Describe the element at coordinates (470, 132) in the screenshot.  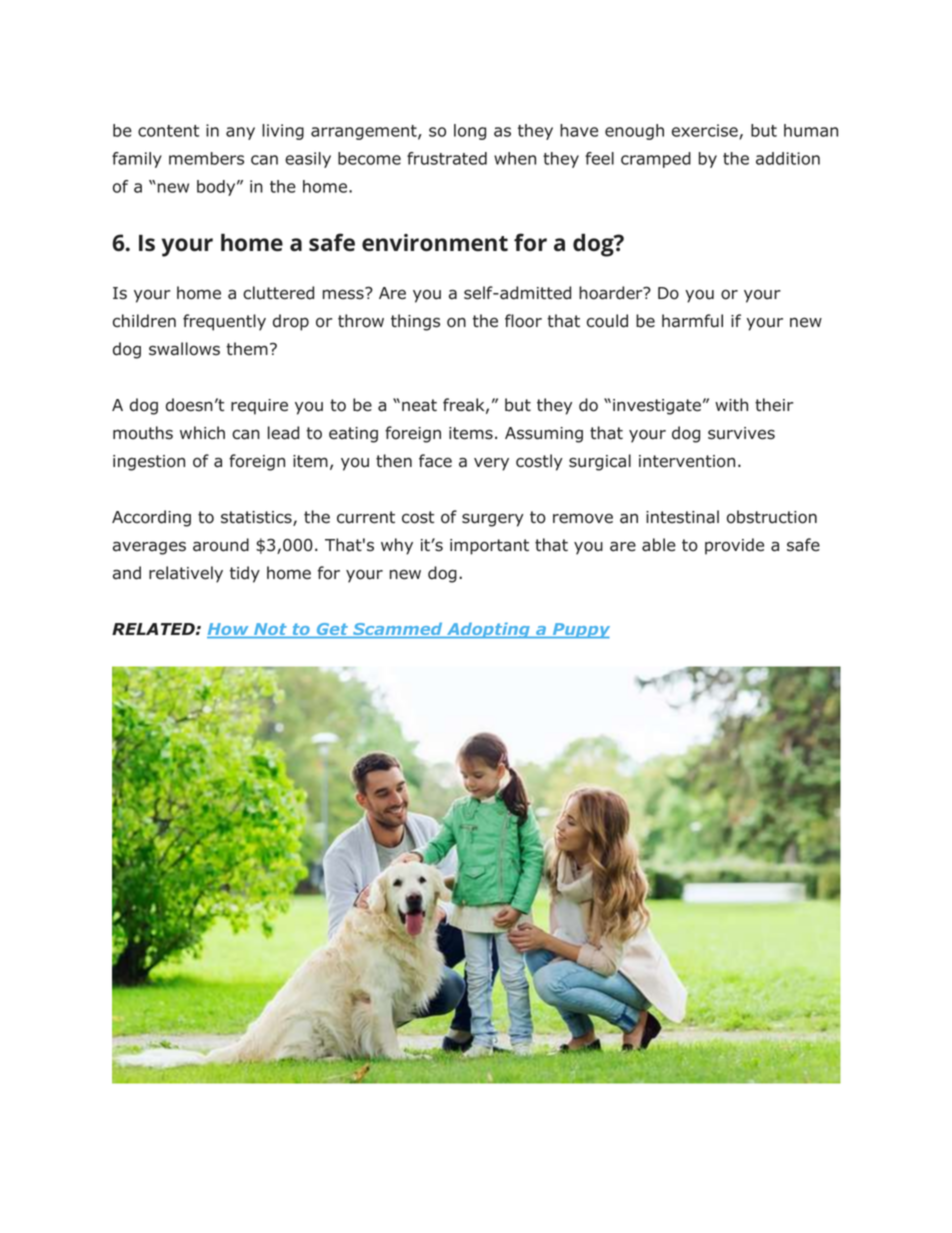
I see `long` at that location.
